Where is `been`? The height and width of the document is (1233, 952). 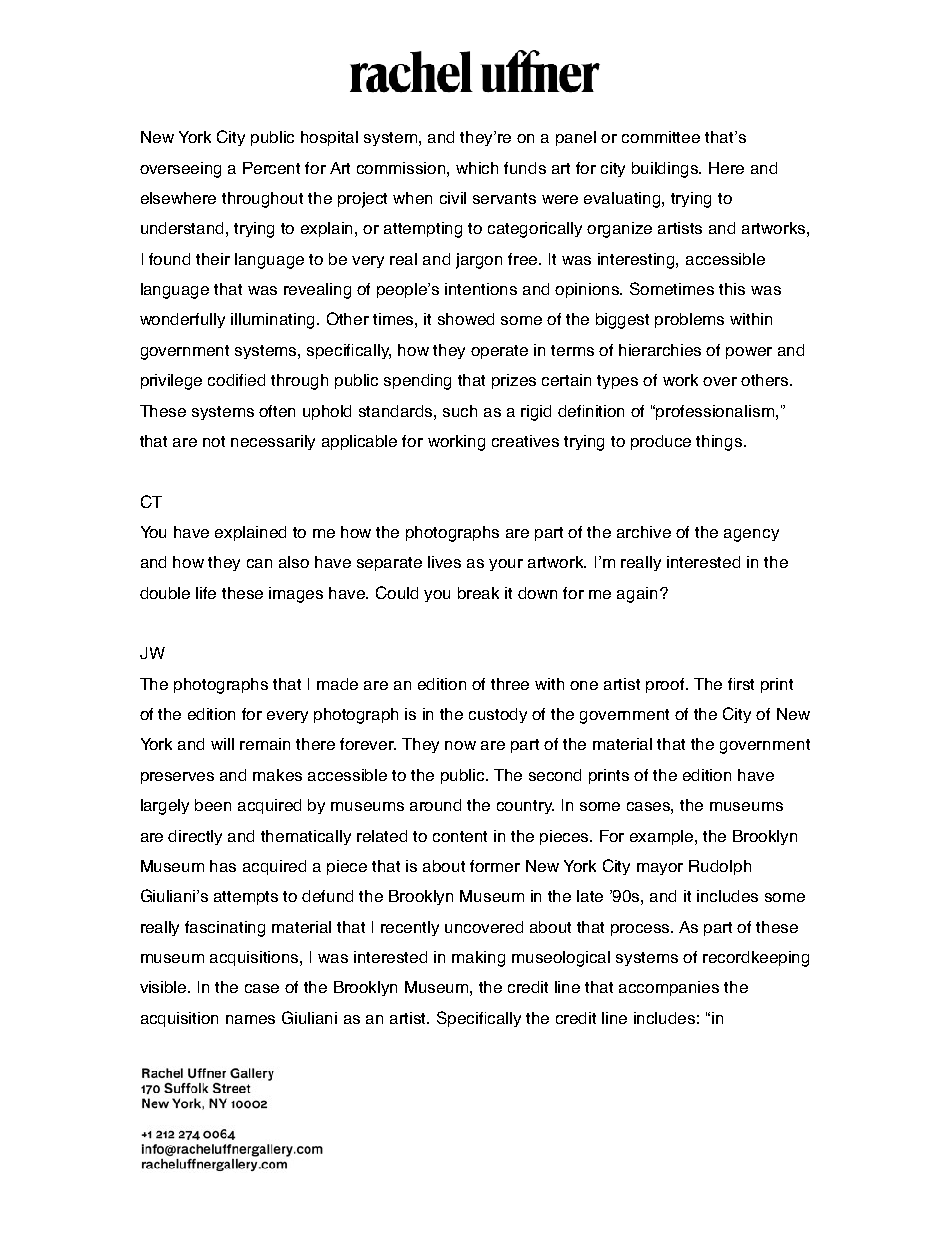 been is located at coordinates (213, 805).
